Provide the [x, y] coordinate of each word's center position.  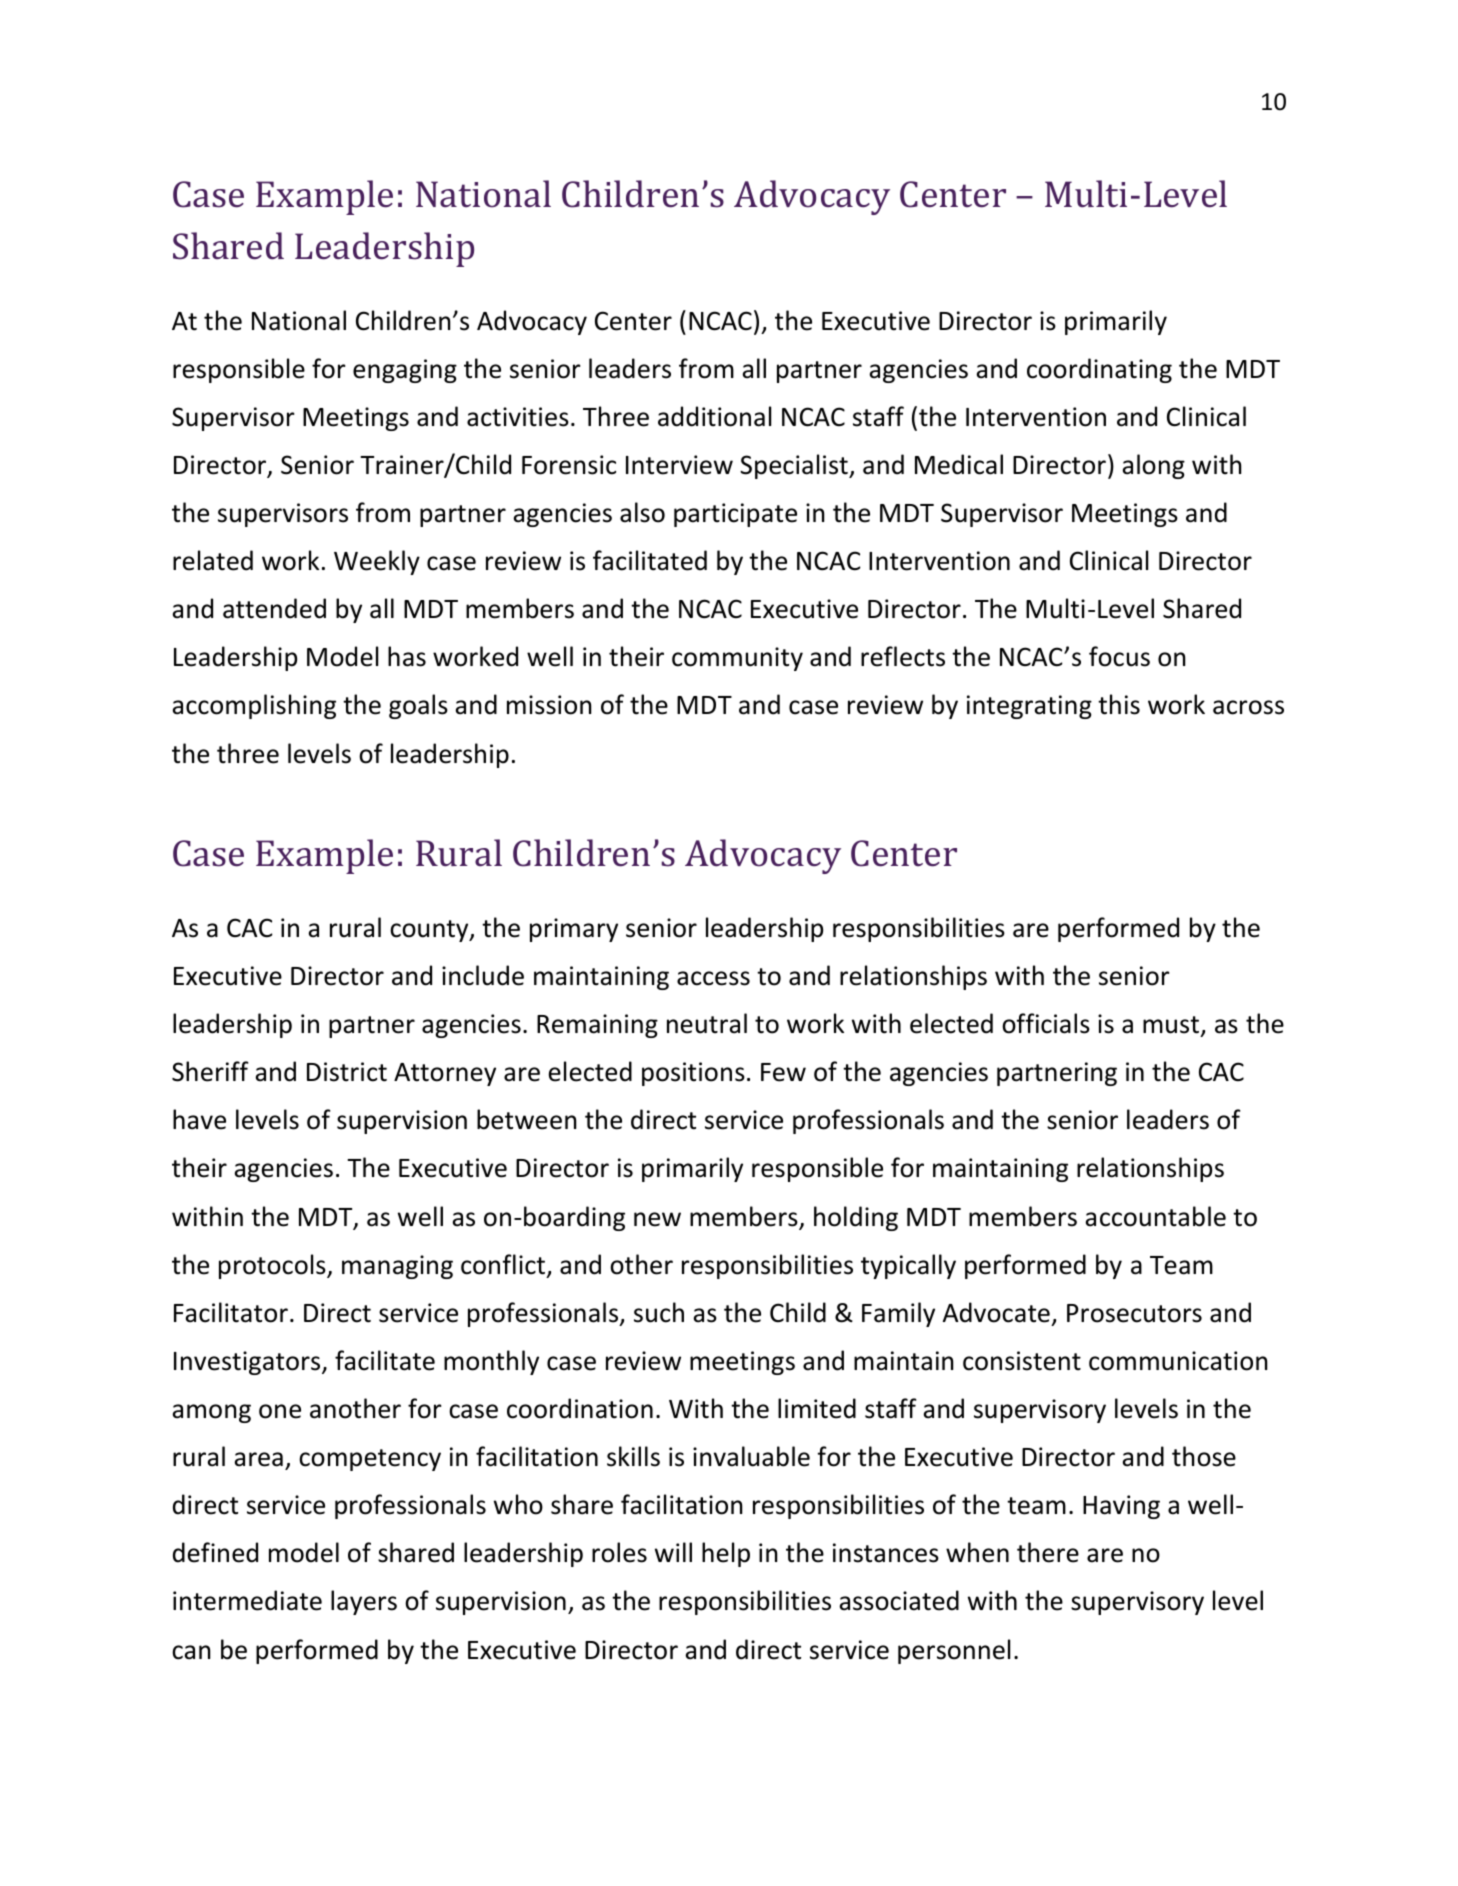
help [726, 1554]
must [1172, 1026]
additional [714, 416]
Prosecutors [1134, 1313]
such [659, 1312]
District [347, 1072]
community [737, 659]
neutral [707, 1023]
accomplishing [254, 706]
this [1119, 704]
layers [364, 1602]
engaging [405, 371]
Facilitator [231, 1312]
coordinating [1099, 370]
